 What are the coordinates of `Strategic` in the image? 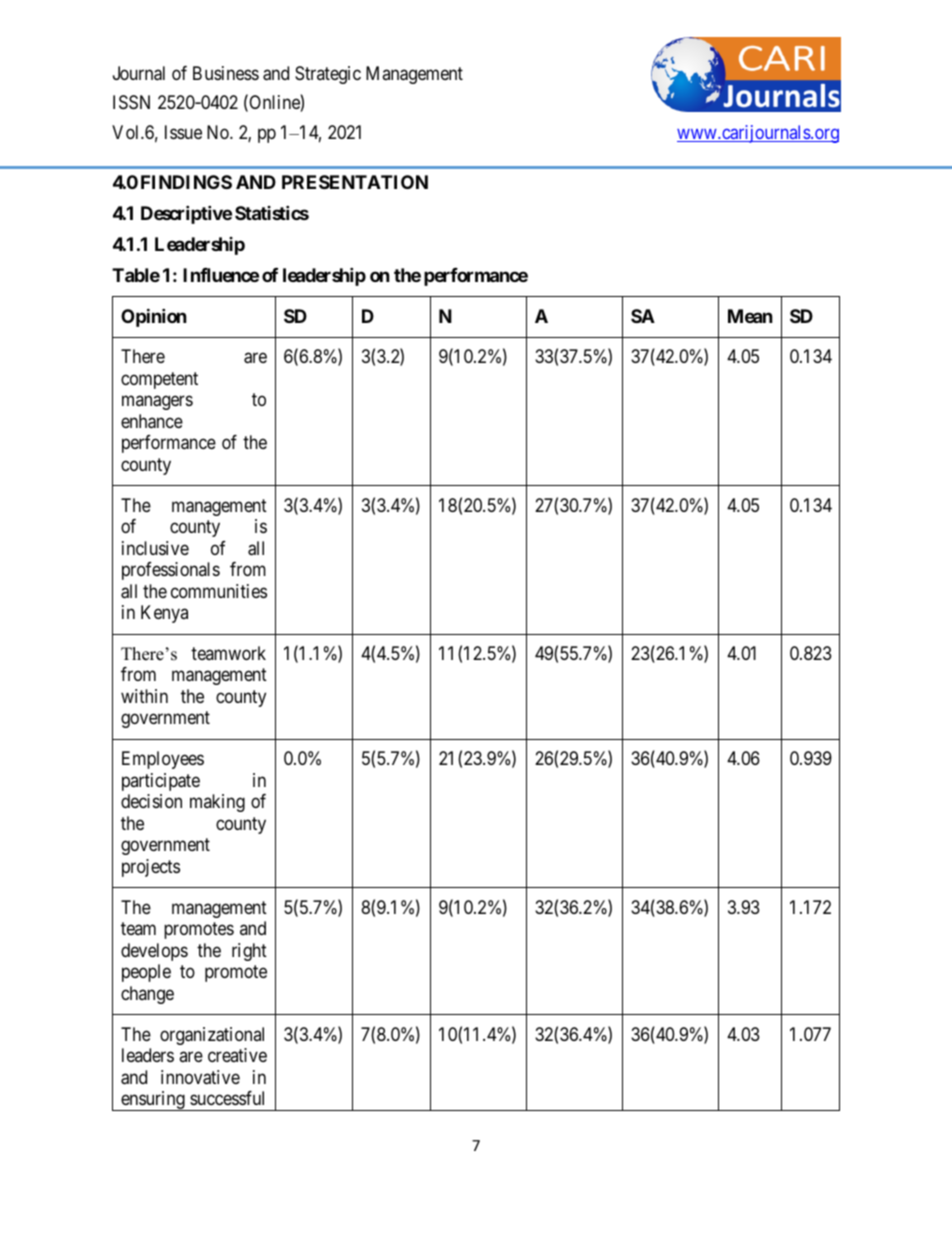 It's located at (328, 75).
